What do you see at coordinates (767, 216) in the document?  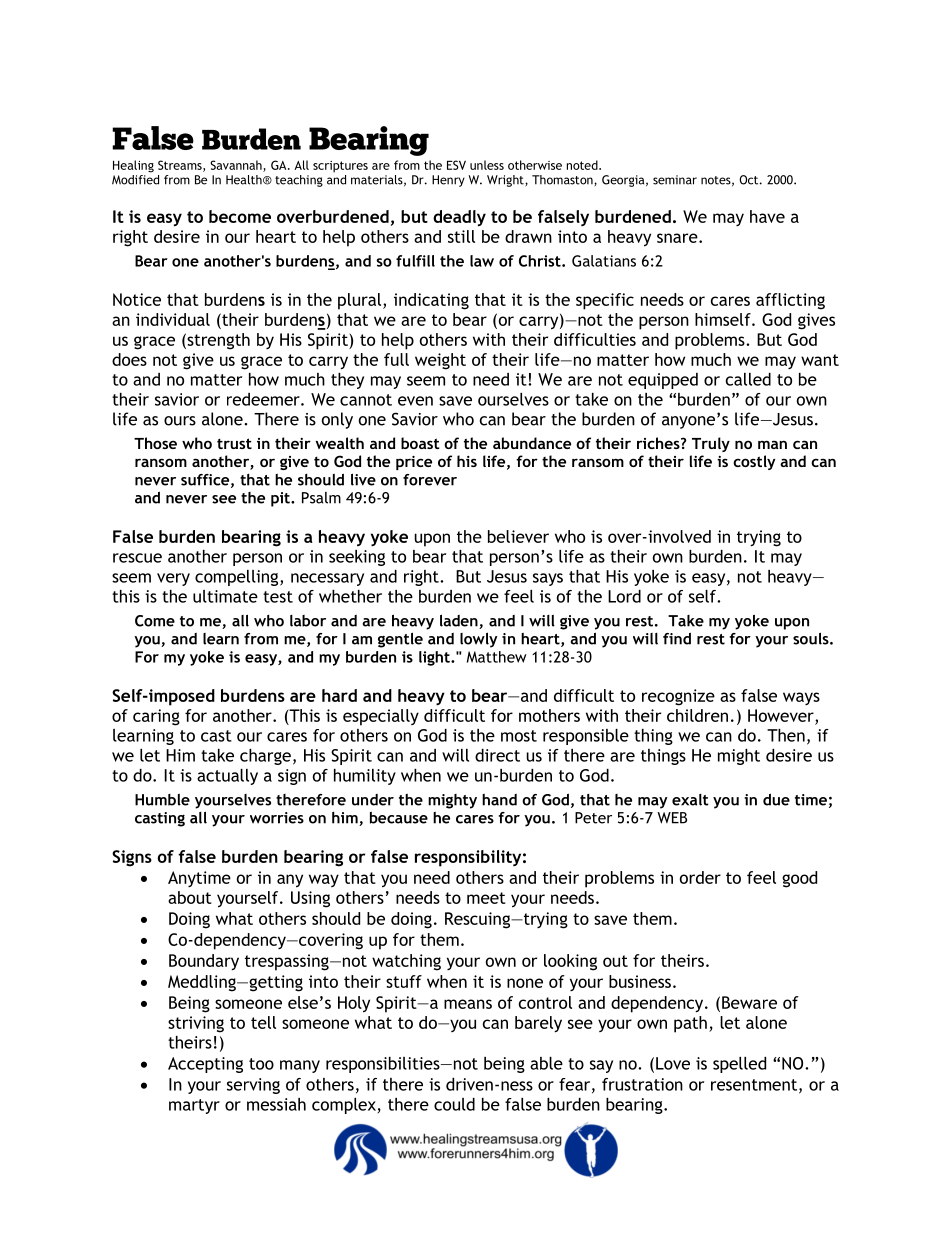 I see `have` at bounding box center [767, 216].
